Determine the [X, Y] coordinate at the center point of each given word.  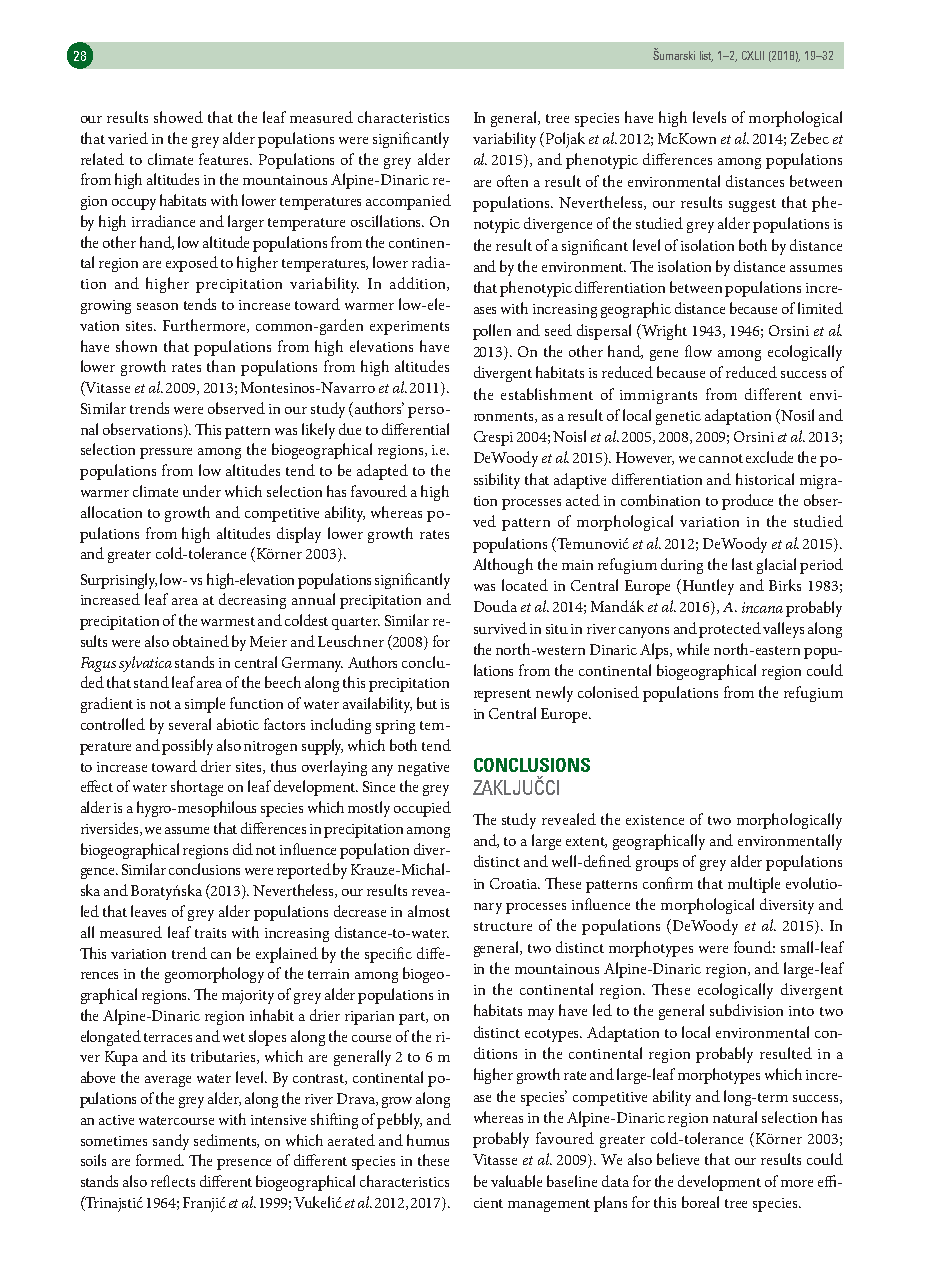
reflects [173, 1181]
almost [429, 911]
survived [500, 628]
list [706, 56]
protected [730, 630]
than [221, 366]
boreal [700, 1202]
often [512, 181]
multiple [754, 885]
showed [178, 117]
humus [428, 1140]
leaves [148, 911]
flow [698, 351]
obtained [201, 641]
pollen [492, 332]
